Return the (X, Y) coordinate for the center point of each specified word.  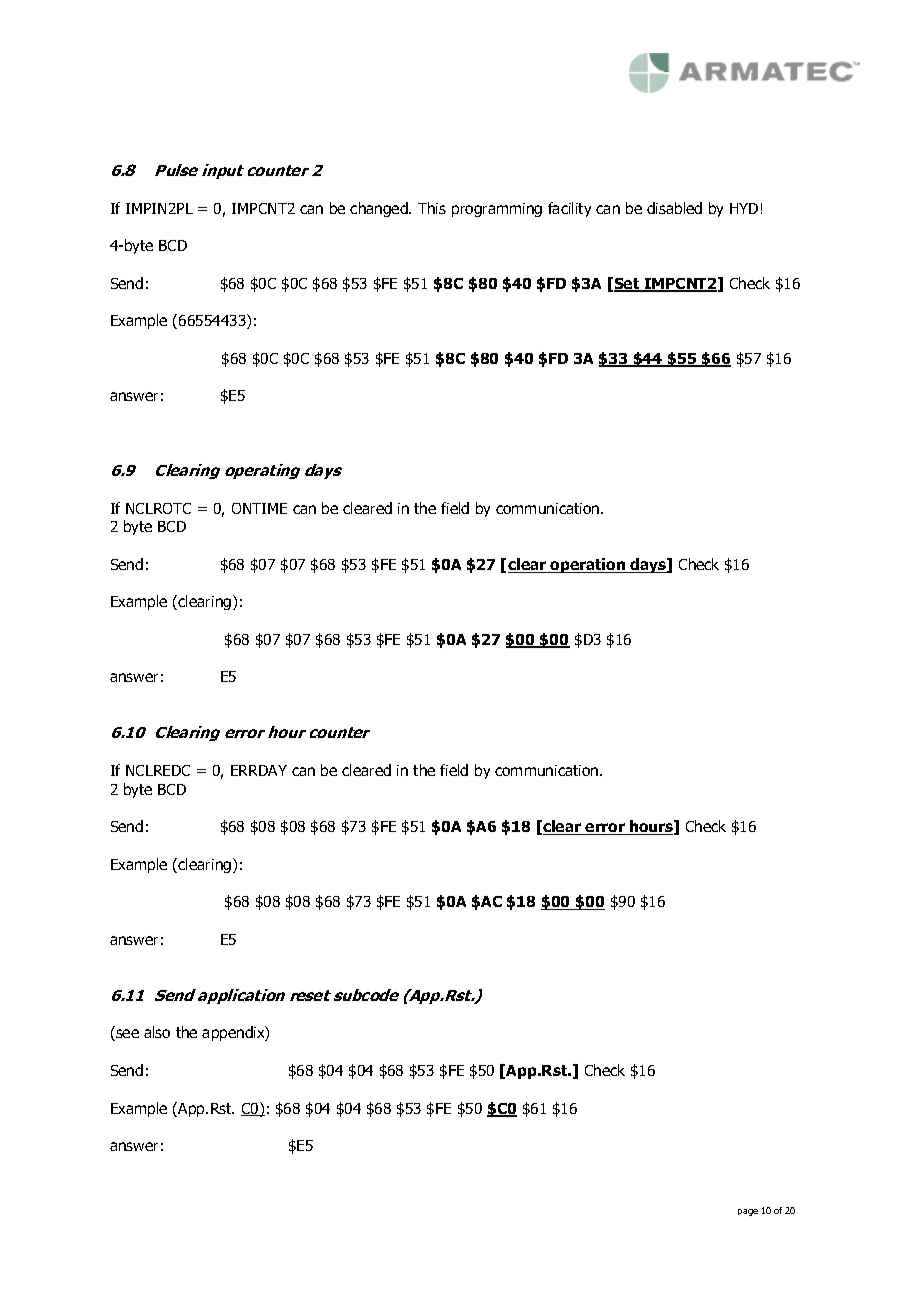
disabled (674, 208)
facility (569, 209)
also (157, 1032)
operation (588, 565)
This (432, 208)
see (126, 1035)
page (748, 1212)
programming (497, 210)
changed (380, 209)
